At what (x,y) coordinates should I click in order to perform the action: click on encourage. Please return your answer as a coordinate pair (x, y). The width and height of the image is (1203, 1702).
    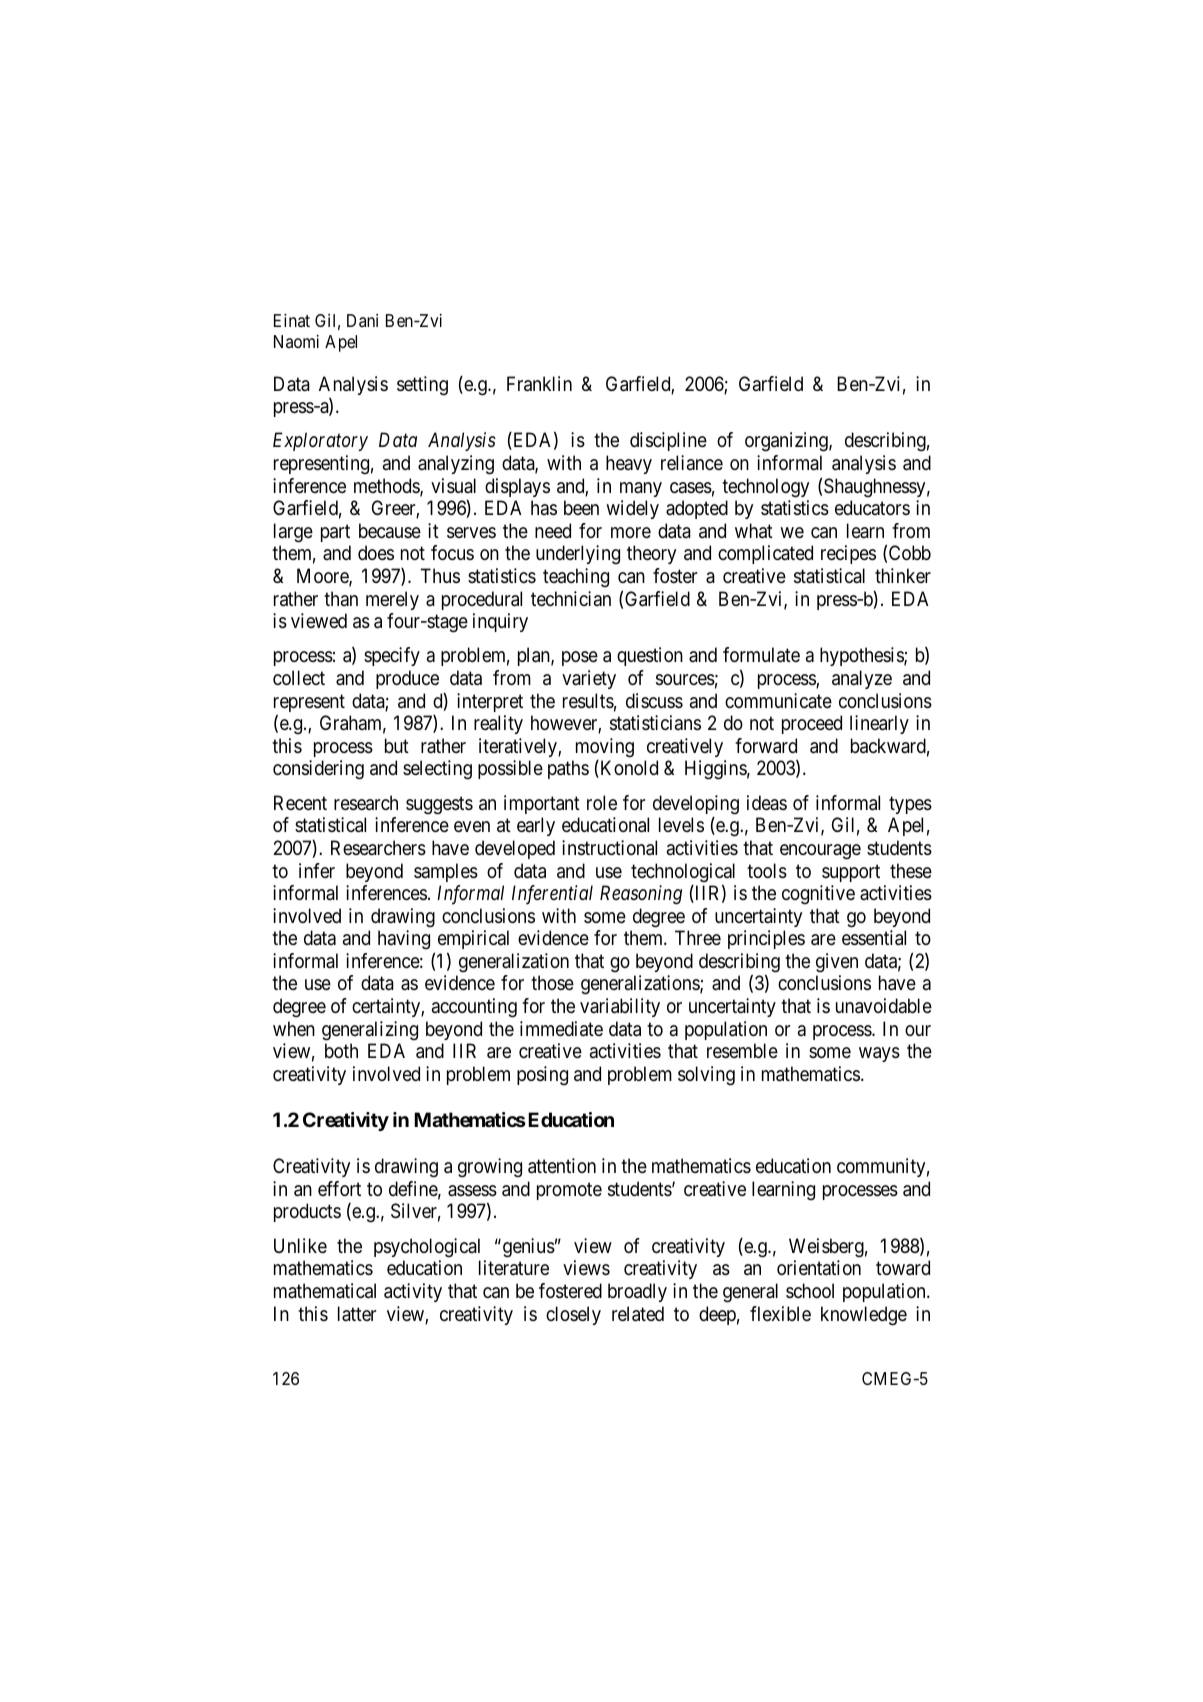
    Looking at the image, I should click on (820, 852).
